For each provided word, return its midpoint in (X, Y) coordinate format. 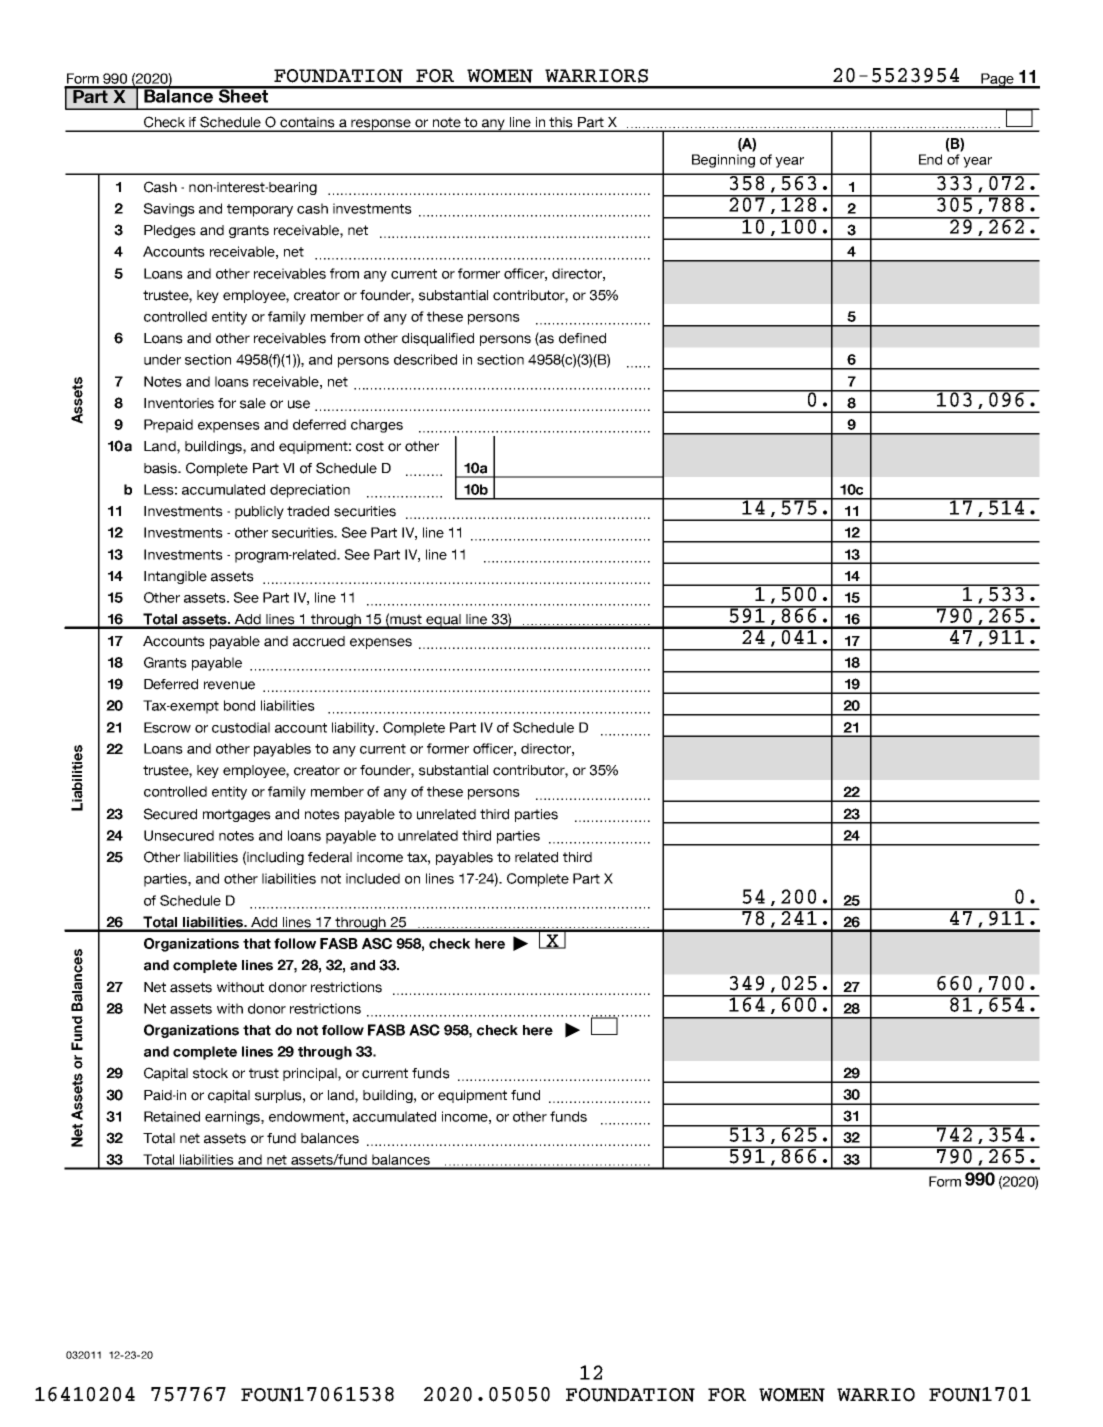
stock (210, 1073)
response (381, 125)
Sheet (243, 95)
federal (330, 857)
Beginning (723, 161)
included (373, 878)
